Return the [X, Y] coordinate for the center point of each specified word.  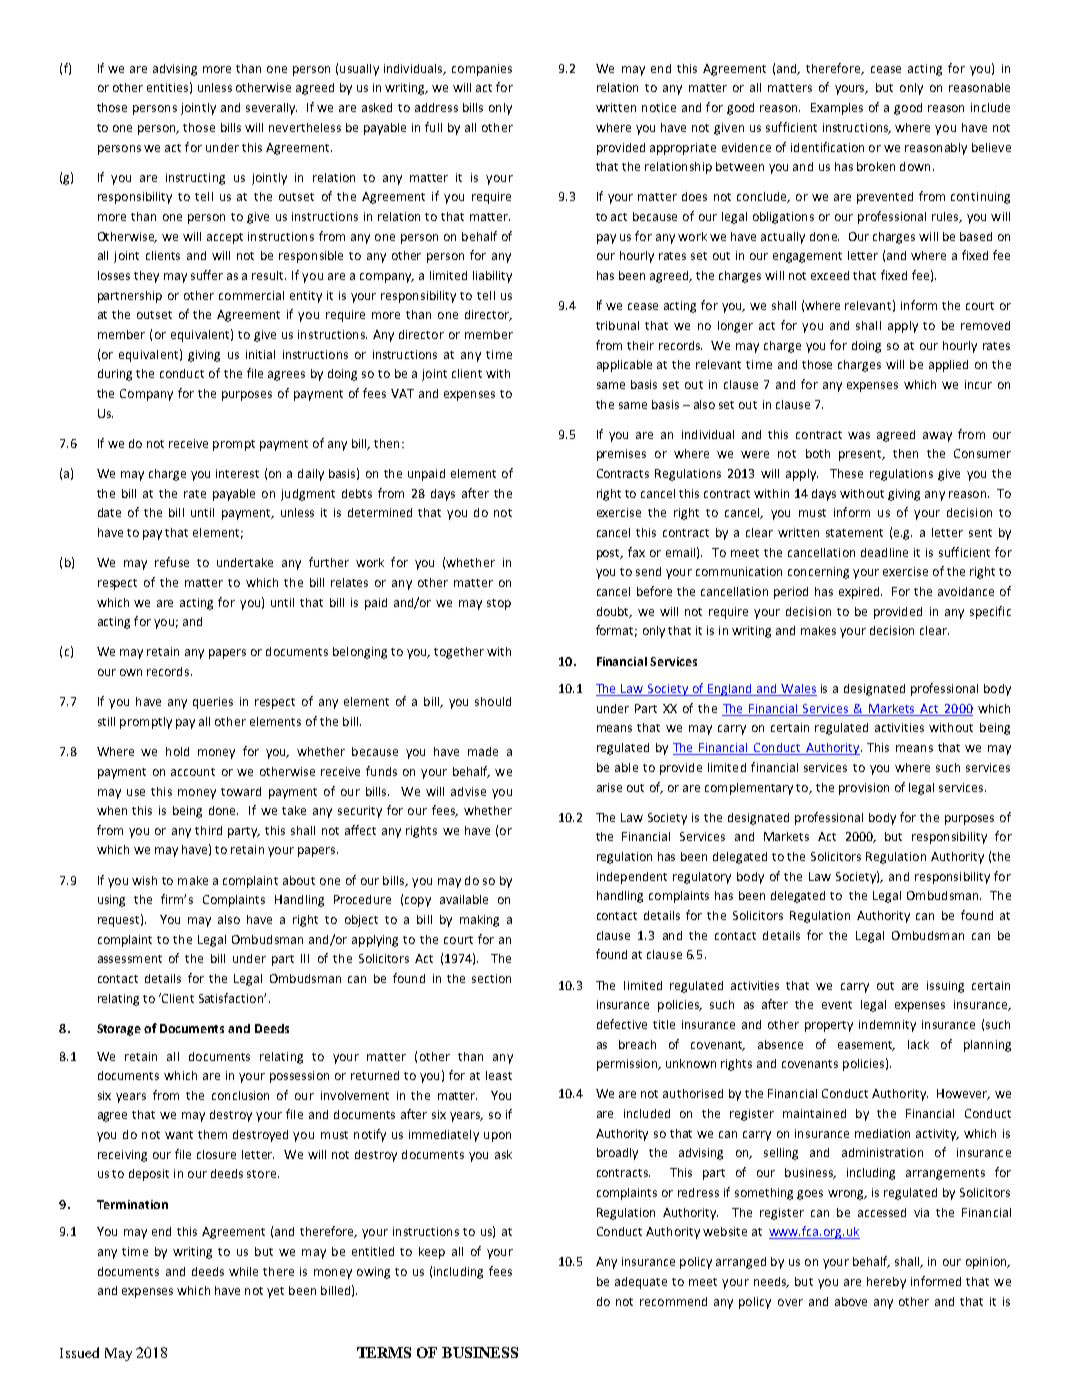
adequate [641, 1283]
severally [271, 109]
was [859, 435]
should [493, 701]
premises [621, 455]
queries [213, 703]
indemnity [887, 1026]
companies [482, 70]
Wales [798, 690]
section [491, 978]
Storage [119, 1030]
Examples [837, 109]
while [243, 1271]
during [115, 375]
